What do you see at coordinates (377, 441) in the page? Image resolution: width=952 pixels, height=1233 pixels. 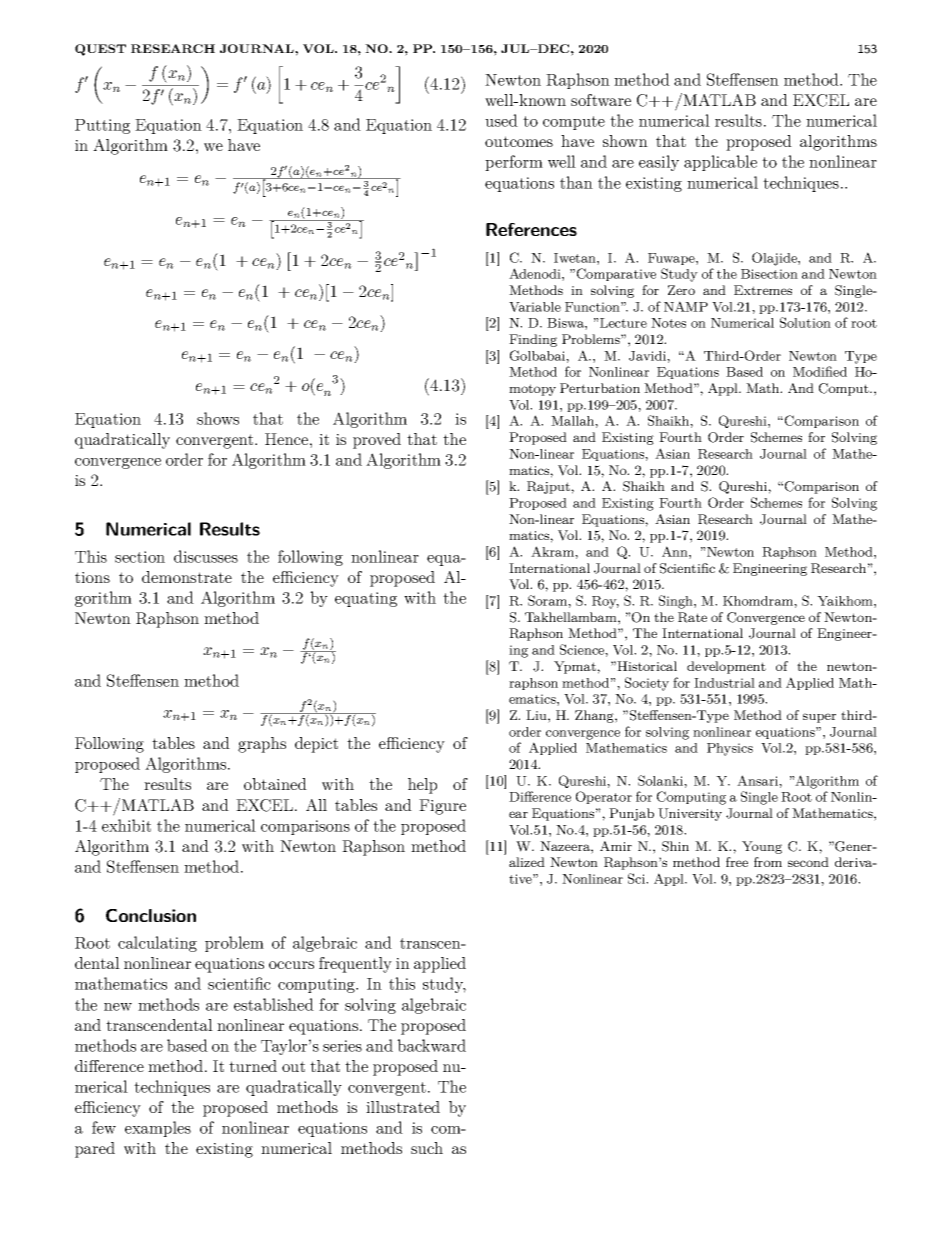 I see `proved` at bounding box center [377, 441].
